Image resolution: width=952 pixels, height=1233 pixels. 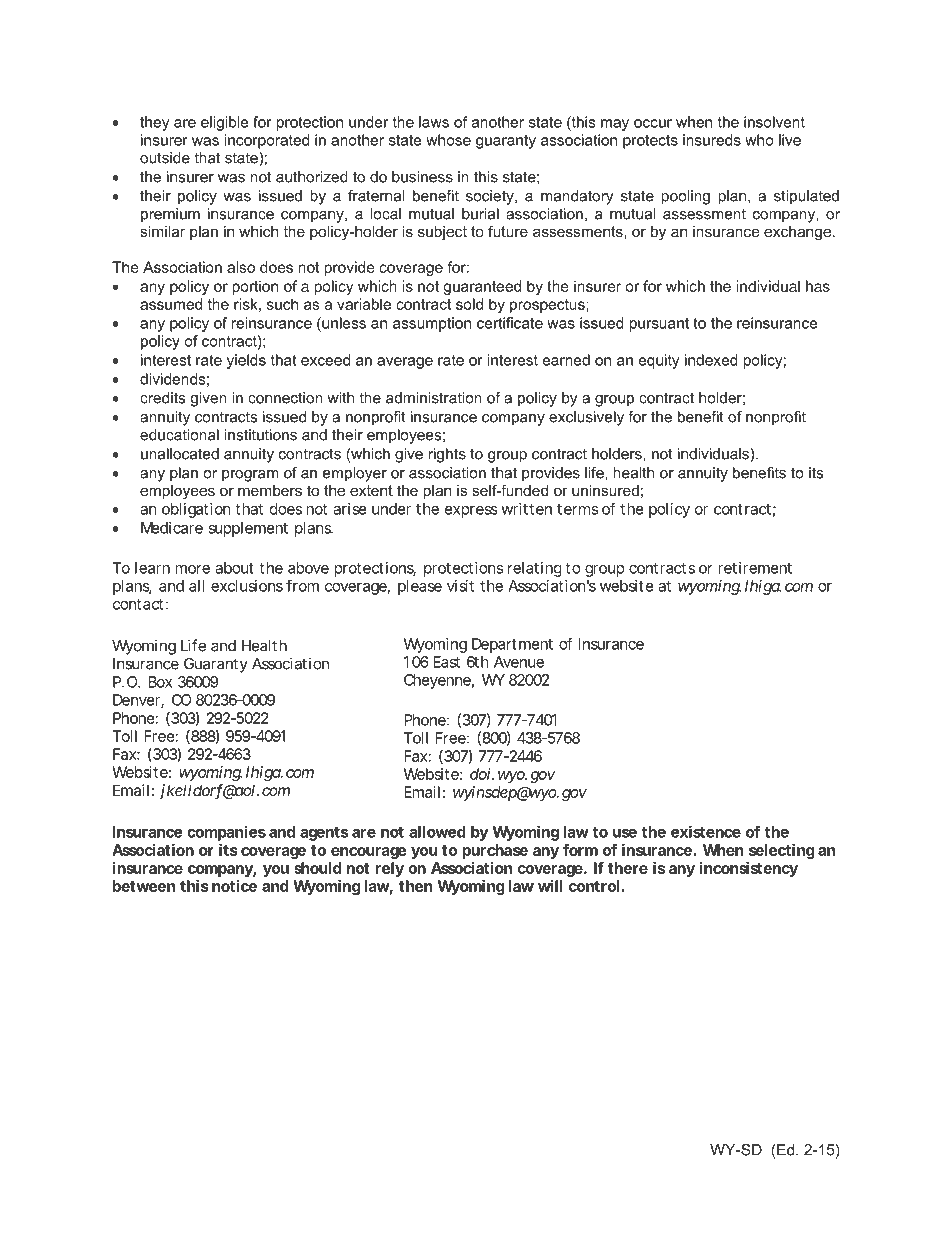 I want to click on notice, so click(x=234, y=886).
